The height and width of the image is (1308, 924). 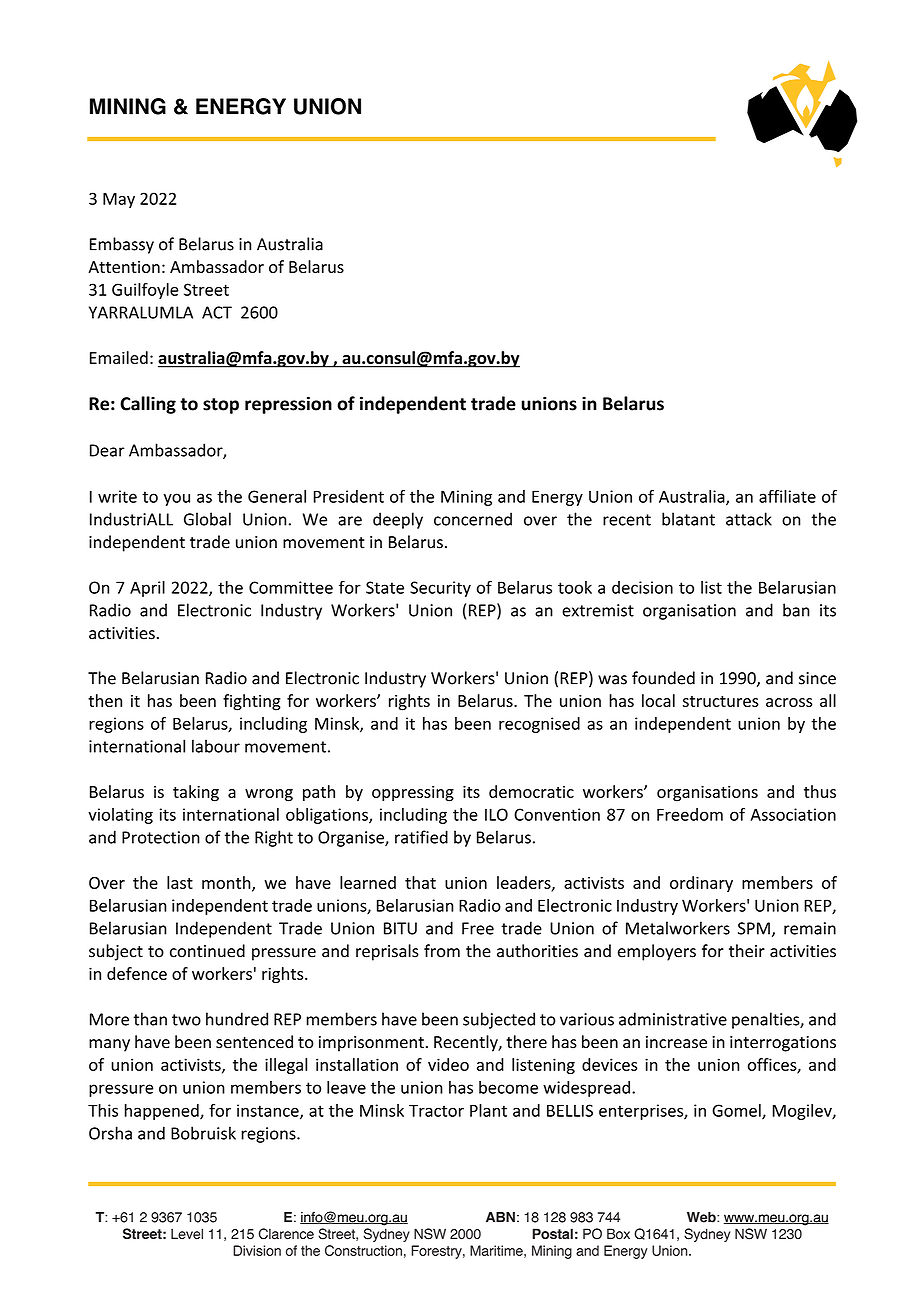 What do you see at coordinates (216, 746) in the image?
I see `labour` at bounding box center [216, 746].
